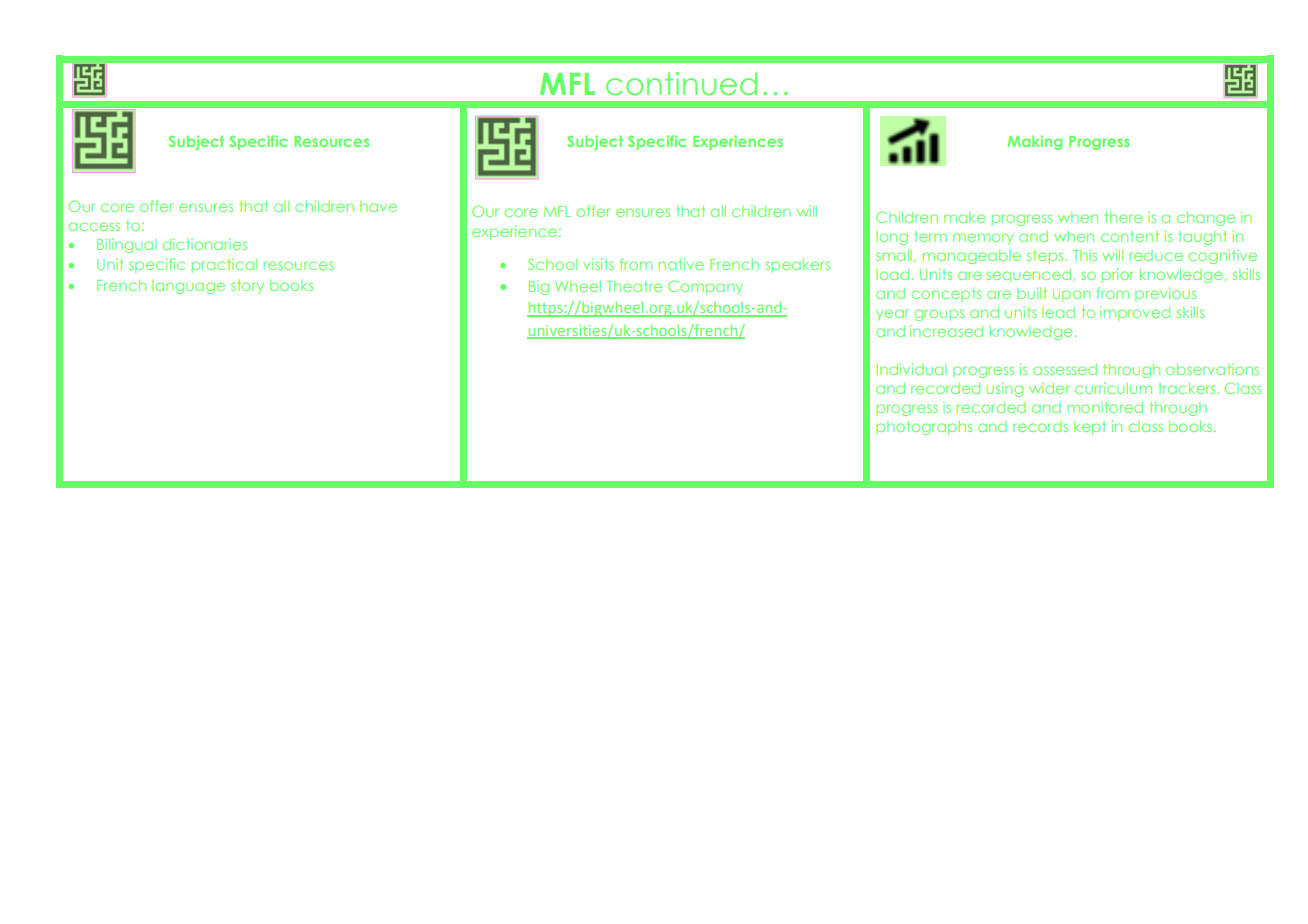 The height and width of the image is (924, 1308). Describe the element at coordinates (247, 287) in the image. I see `story` at that location.
